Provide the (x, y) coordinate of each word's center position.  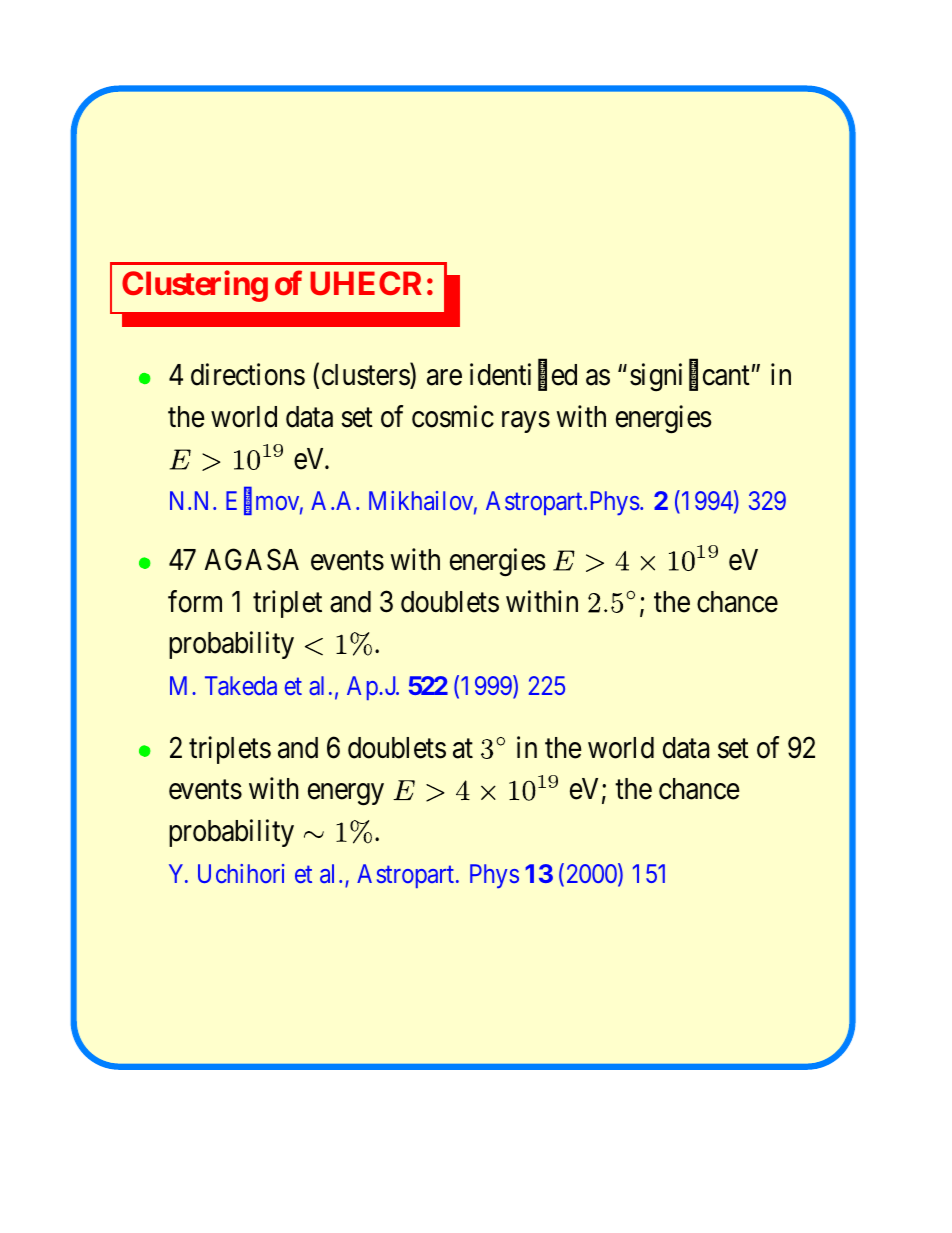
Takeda (241, 685)
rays (526, 422)
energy (346, 795)
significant (690, 377)
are (444, 378)
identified (523, 376)
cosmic (453, 416)
